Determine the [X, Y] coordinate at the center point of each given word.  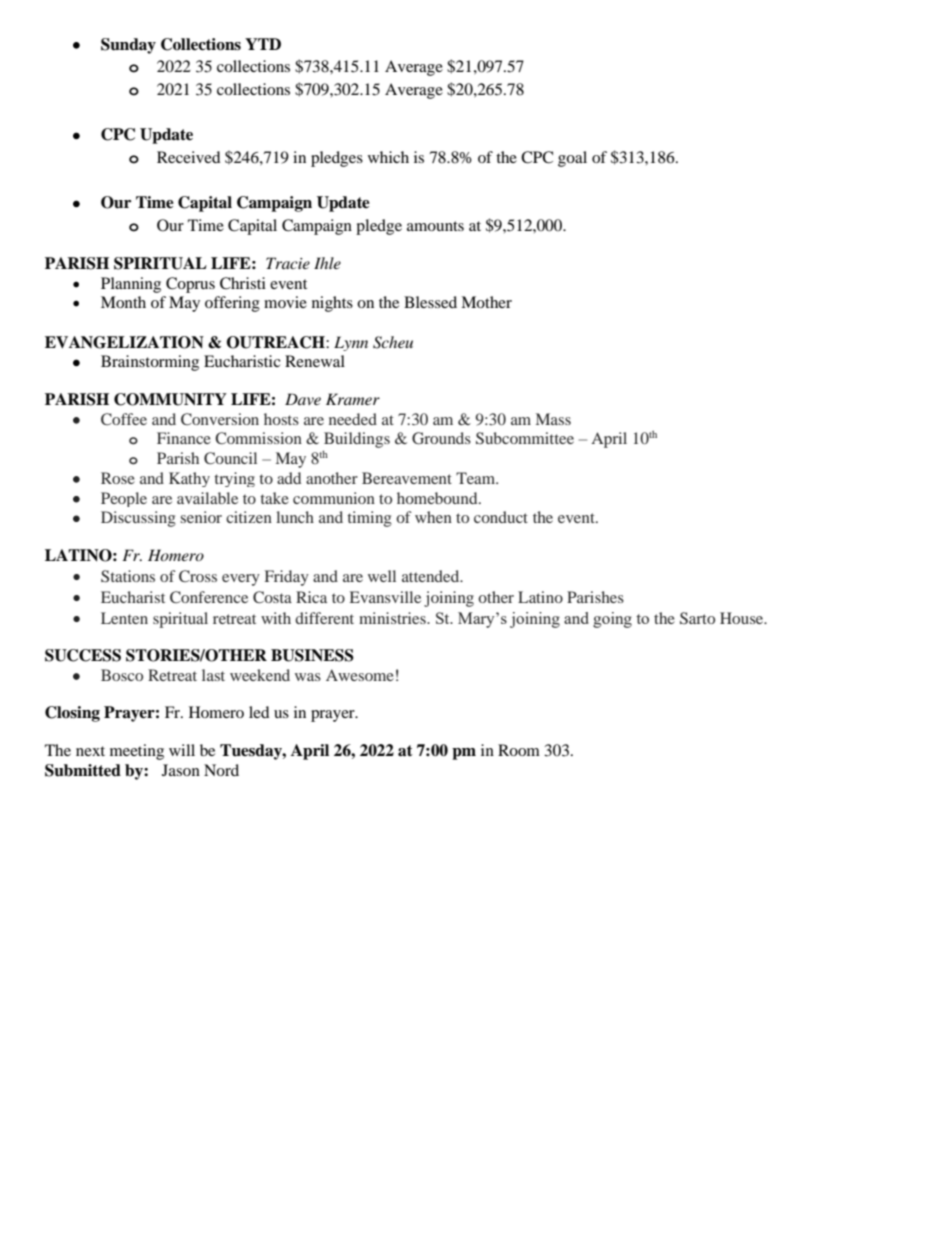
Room [519, 750]
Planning [131, 285]
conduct [501, 517]
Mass [553, 419]
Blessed [430, 302]
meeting [137, 752]
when [433, 517]
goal [572, 159]
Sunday [128, 46]
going [612, 620]
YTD [263, 44]
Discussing [138, 519]
